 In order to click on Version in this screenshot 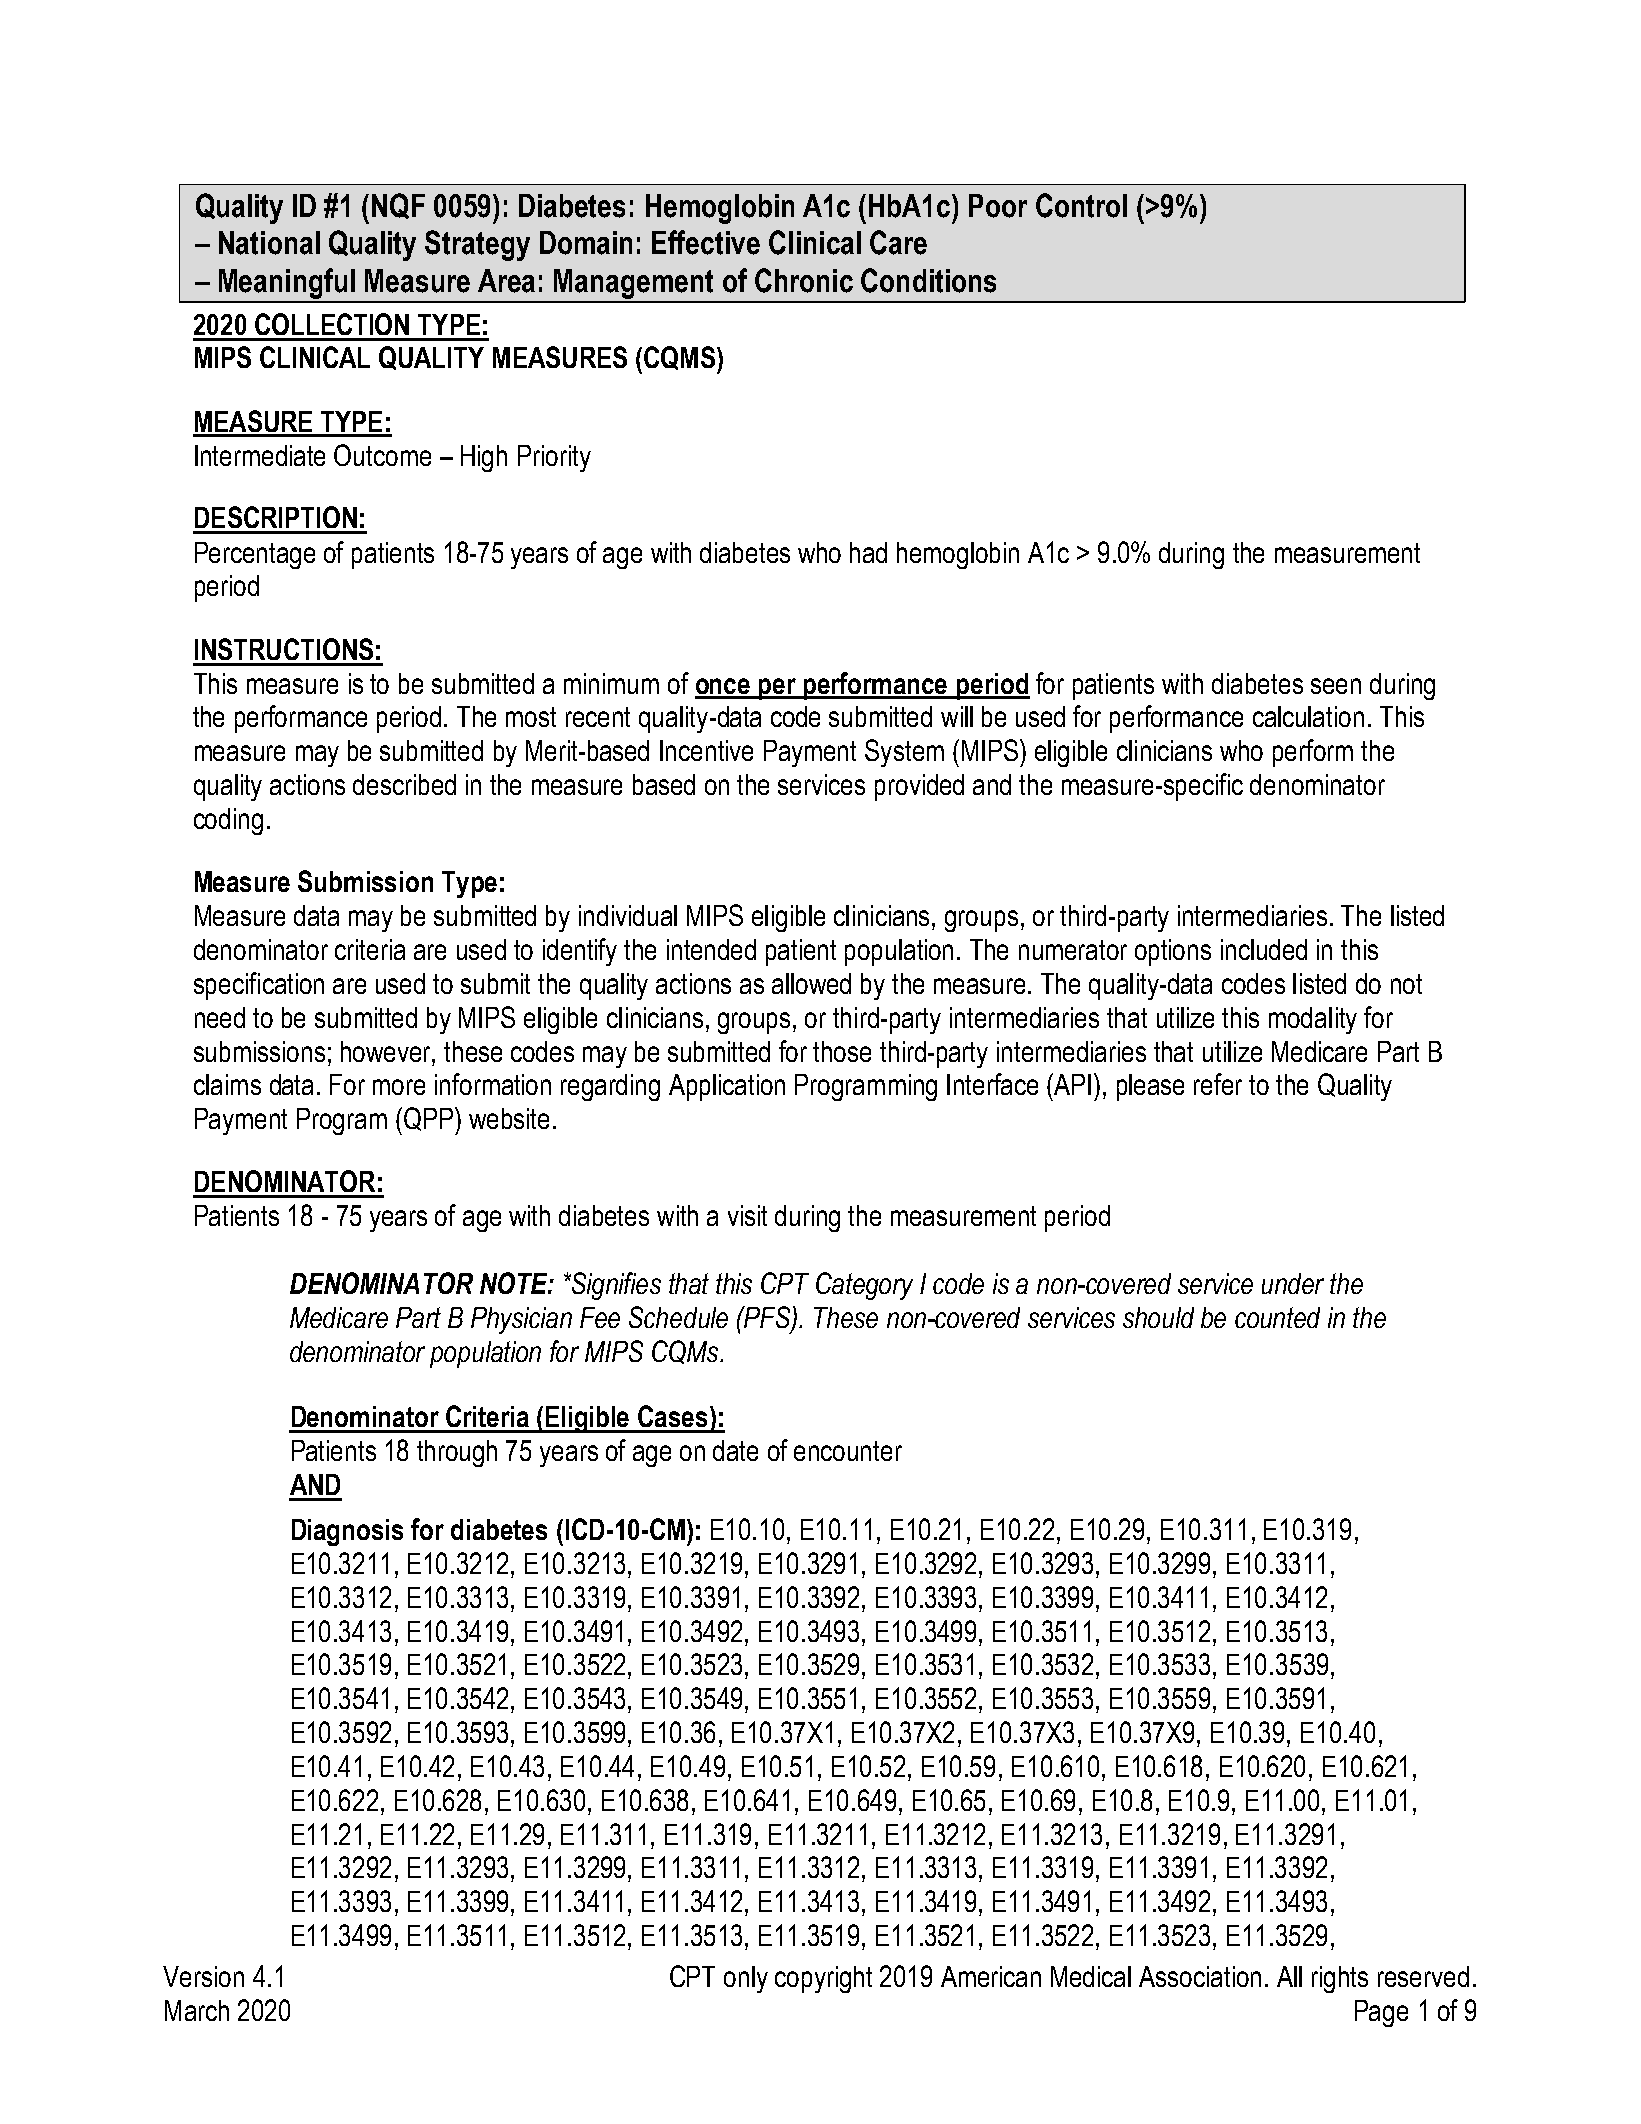, I will do `click(203, 1976)`.
